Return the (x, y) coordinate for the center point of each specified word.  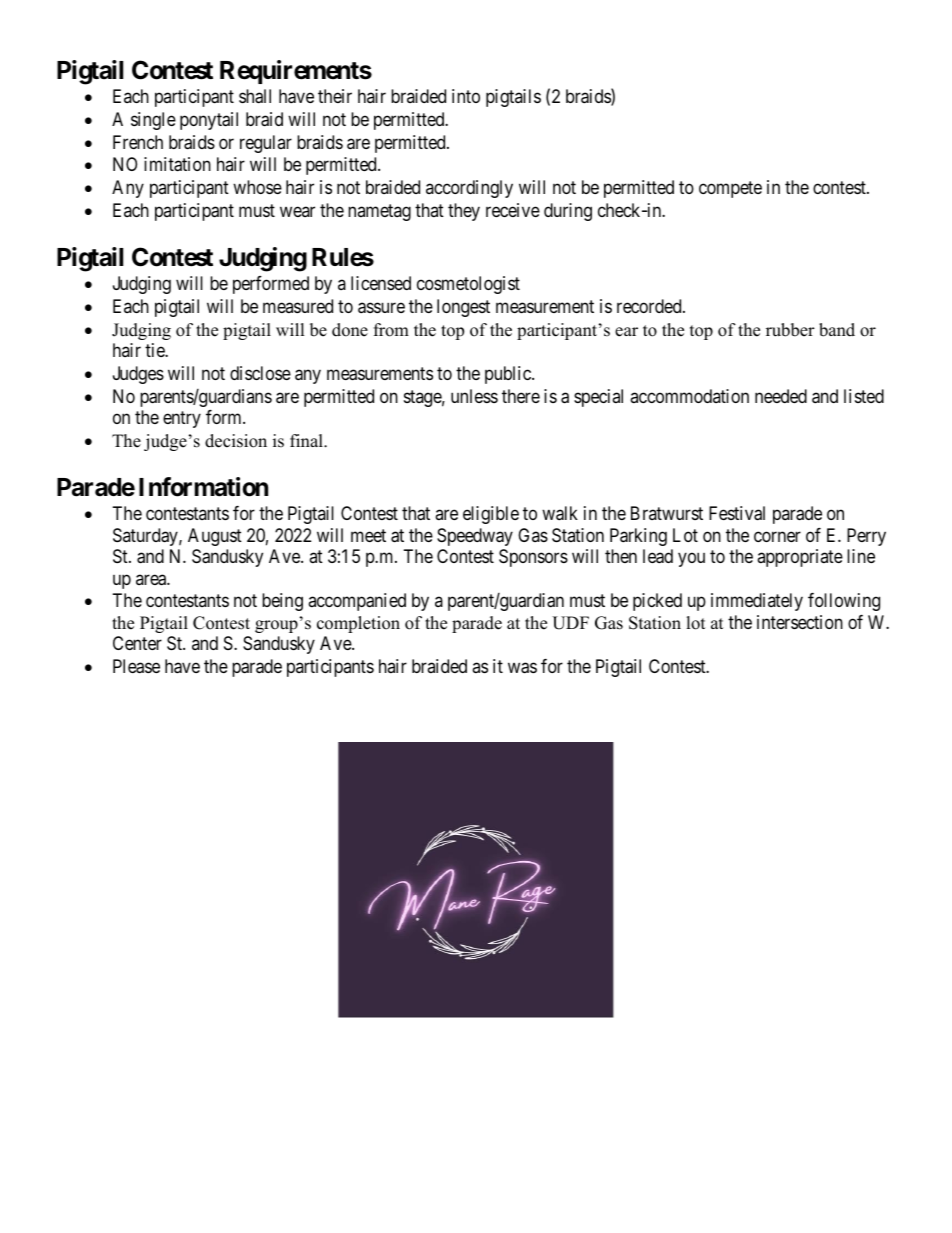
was (522, 668)
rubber (790, 330)
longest (463, 308)
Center (137, 643)
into (466, 96)
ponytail (209, 121)
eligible (491, 515)
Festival (737, 513)
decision (236, 441)
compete (730, 189)
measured (298, 306)
